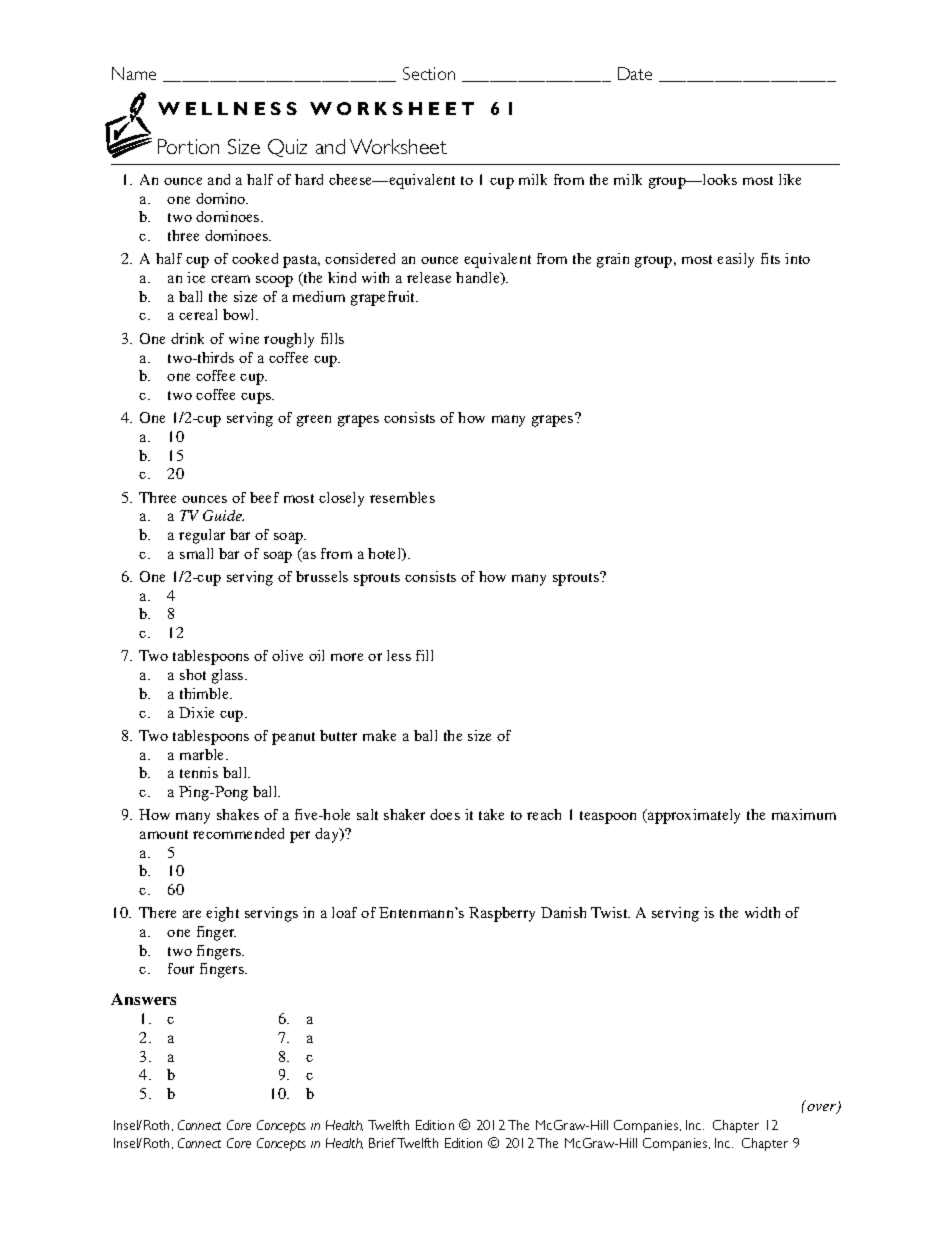 The width and height of the screenshot is (952, 1233). What do you see at coordinates (635, 73) in the screenshot?
I see `Date` at bounding box center [635, 73].
